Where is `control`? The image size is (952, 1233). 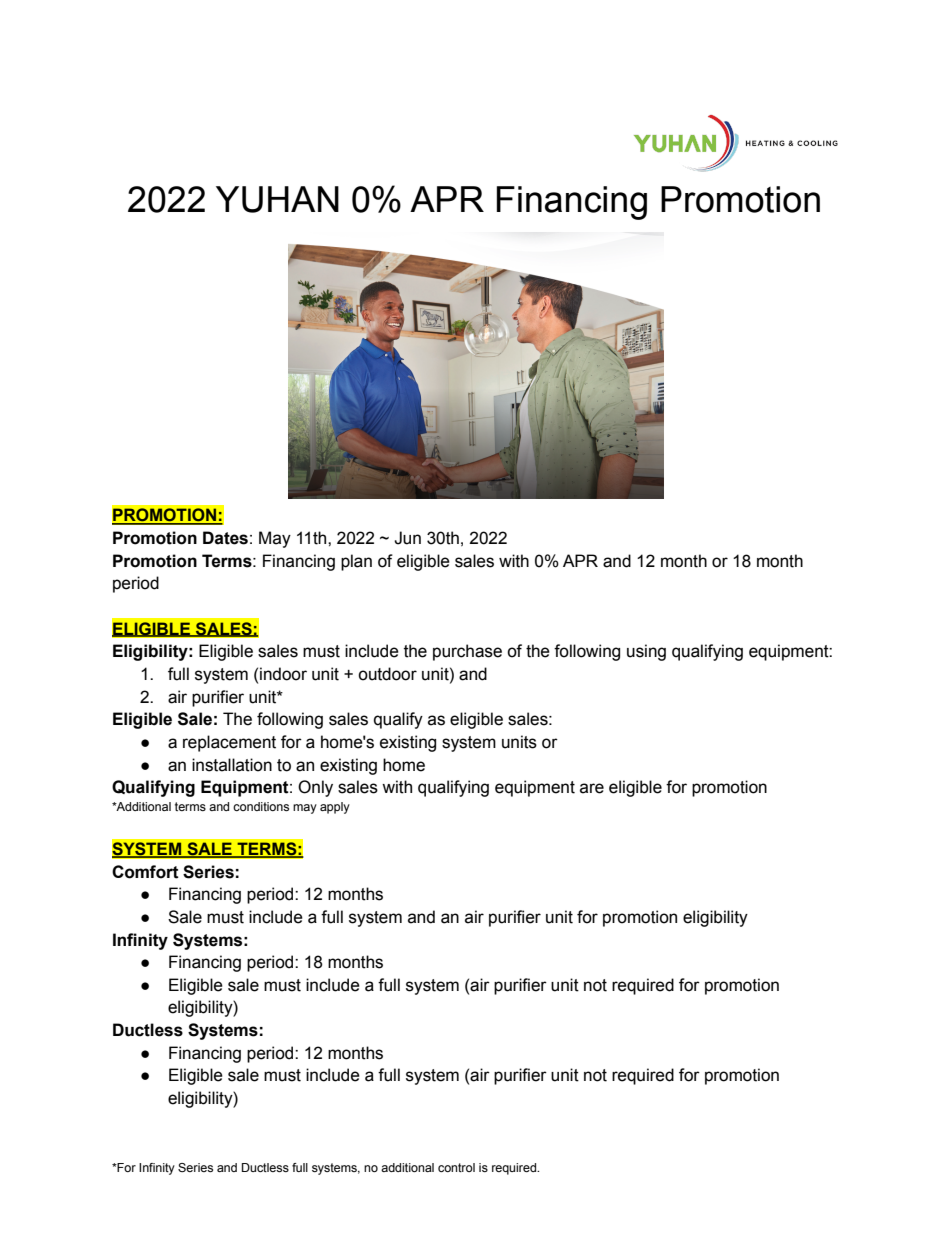
control is located at coordinates (456, 1167).
